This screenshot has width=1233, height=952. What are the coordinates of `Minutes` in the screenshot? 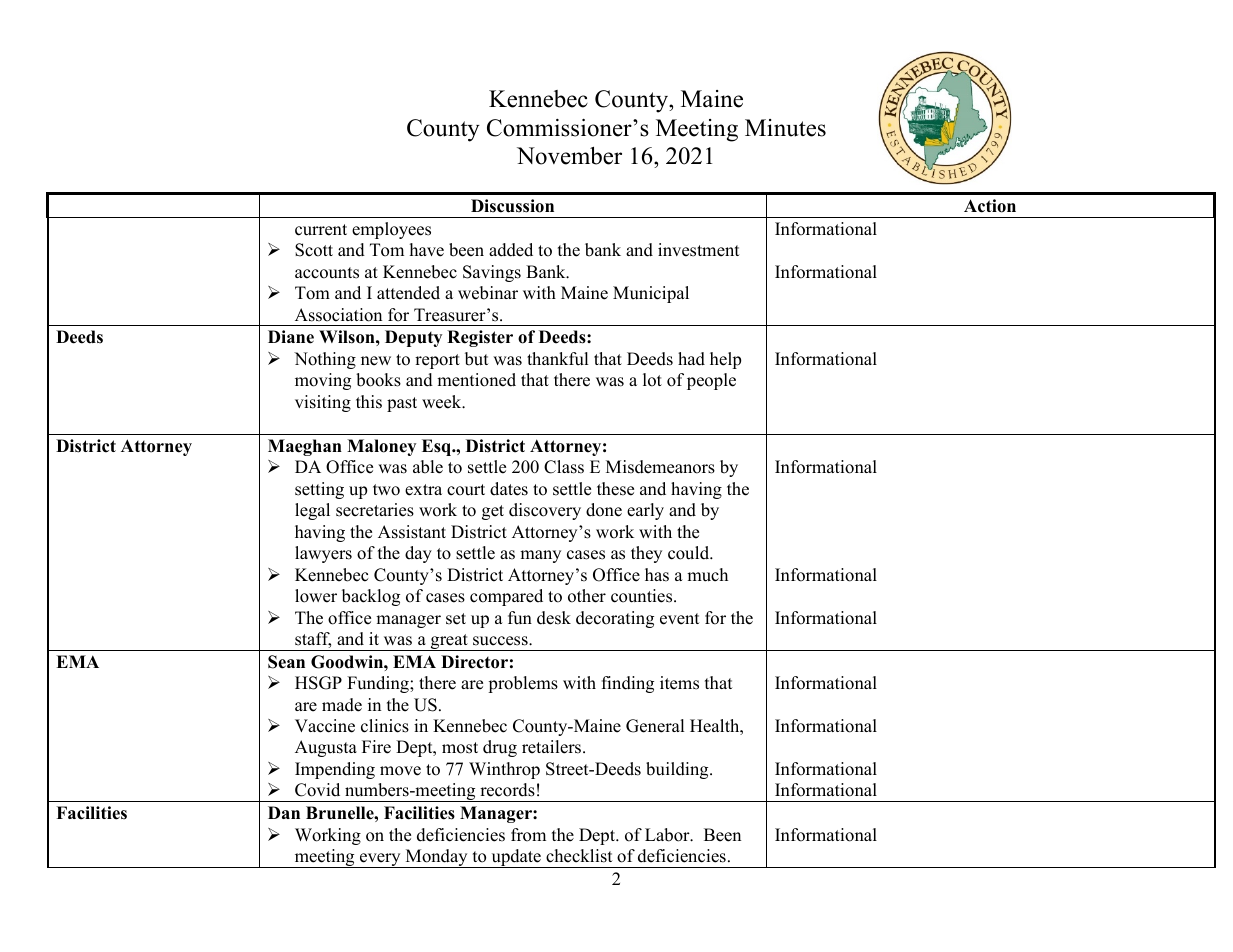 It's located at (785, 128).
